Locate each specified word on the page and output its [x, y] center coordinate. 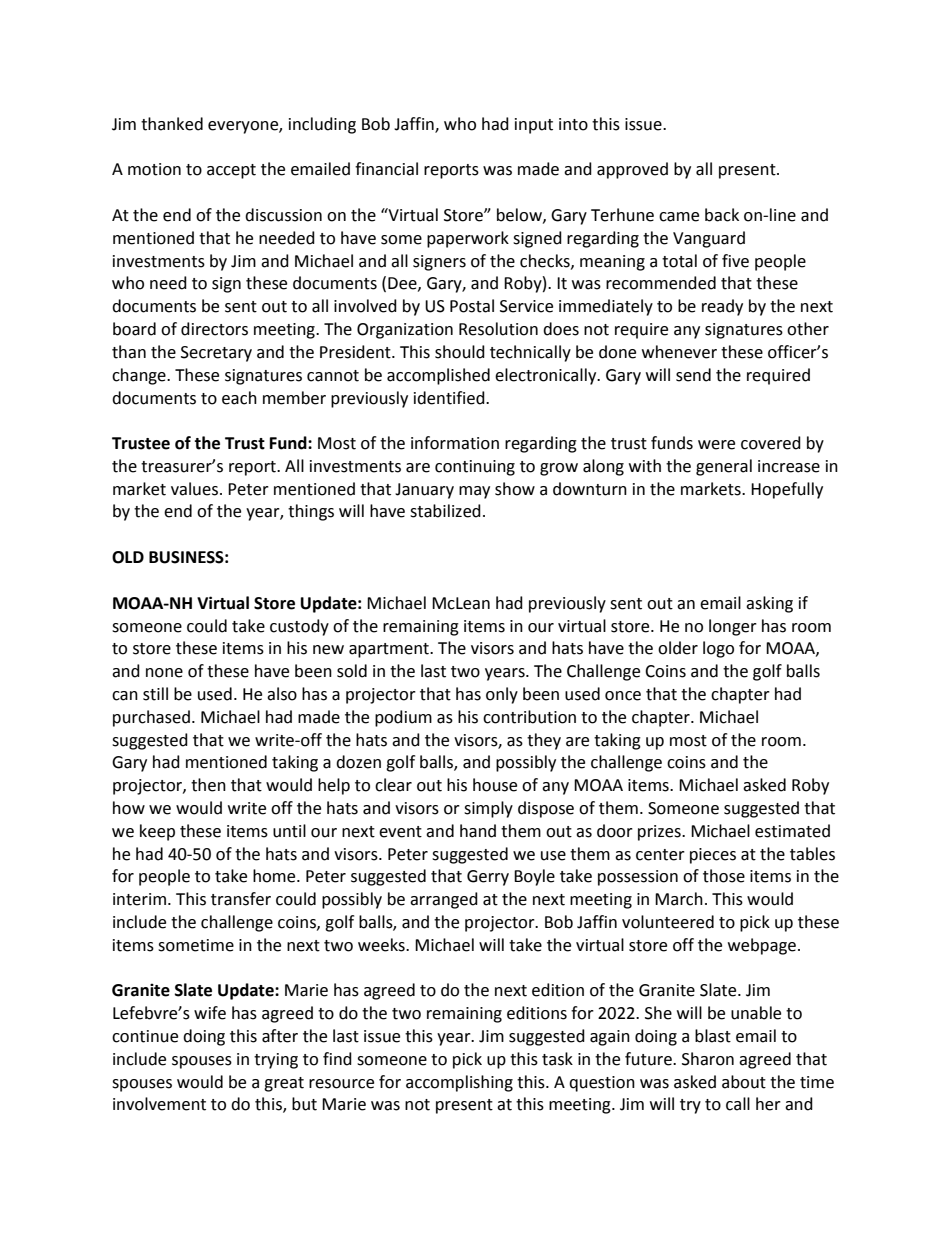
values [194, 489]
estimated [792, 831]
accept [231, 171]
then [208, 785]
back [722, 215]
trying [276, 1061]
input [534, 126]
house [495, 785]
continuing [475, 468]
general [724, 467]
